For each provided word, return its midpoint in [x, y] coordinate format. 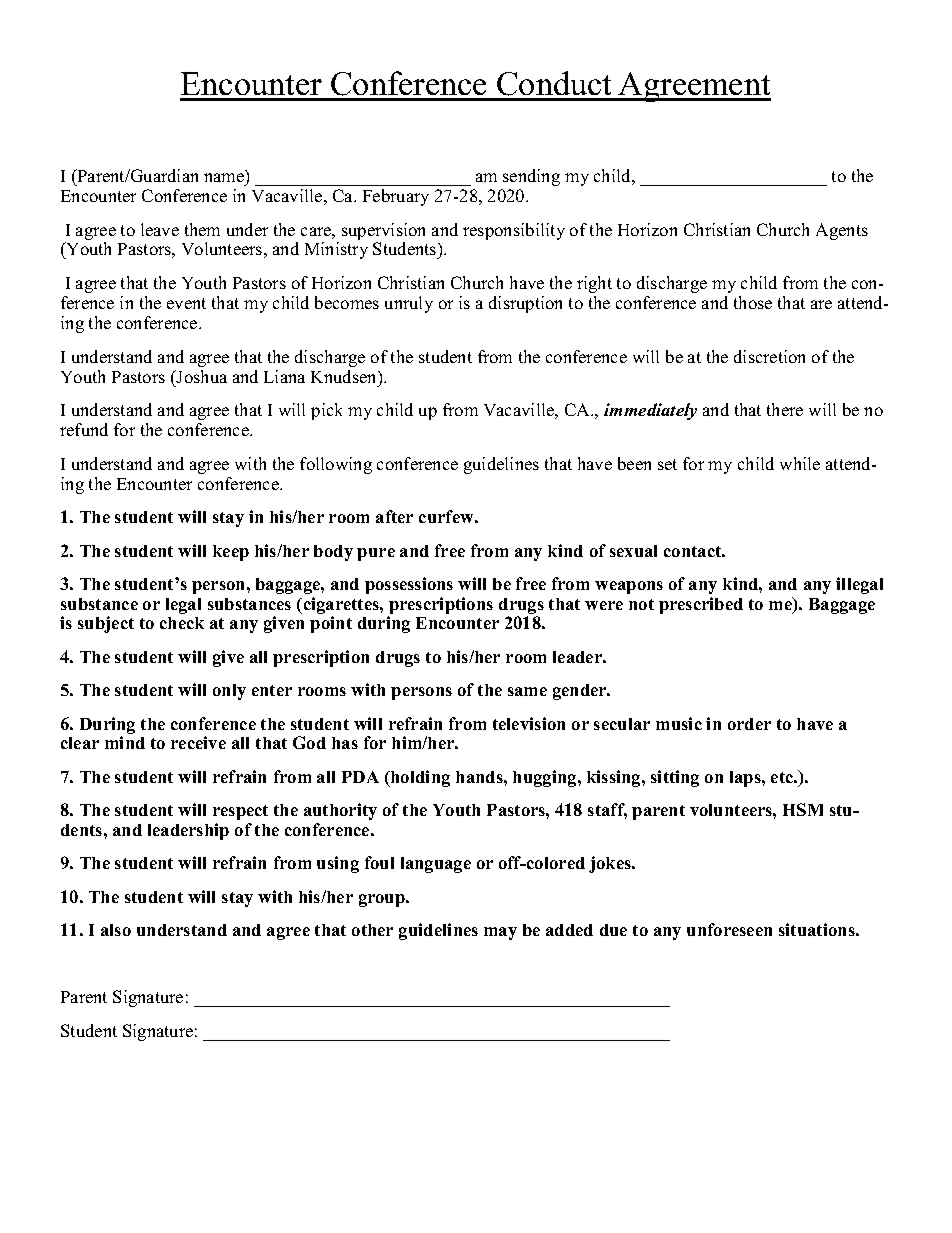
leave [160, 229]
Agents [842, 231]
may [500, 933]
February [396, 197]
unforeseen [729, 929]
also [116, 930]
